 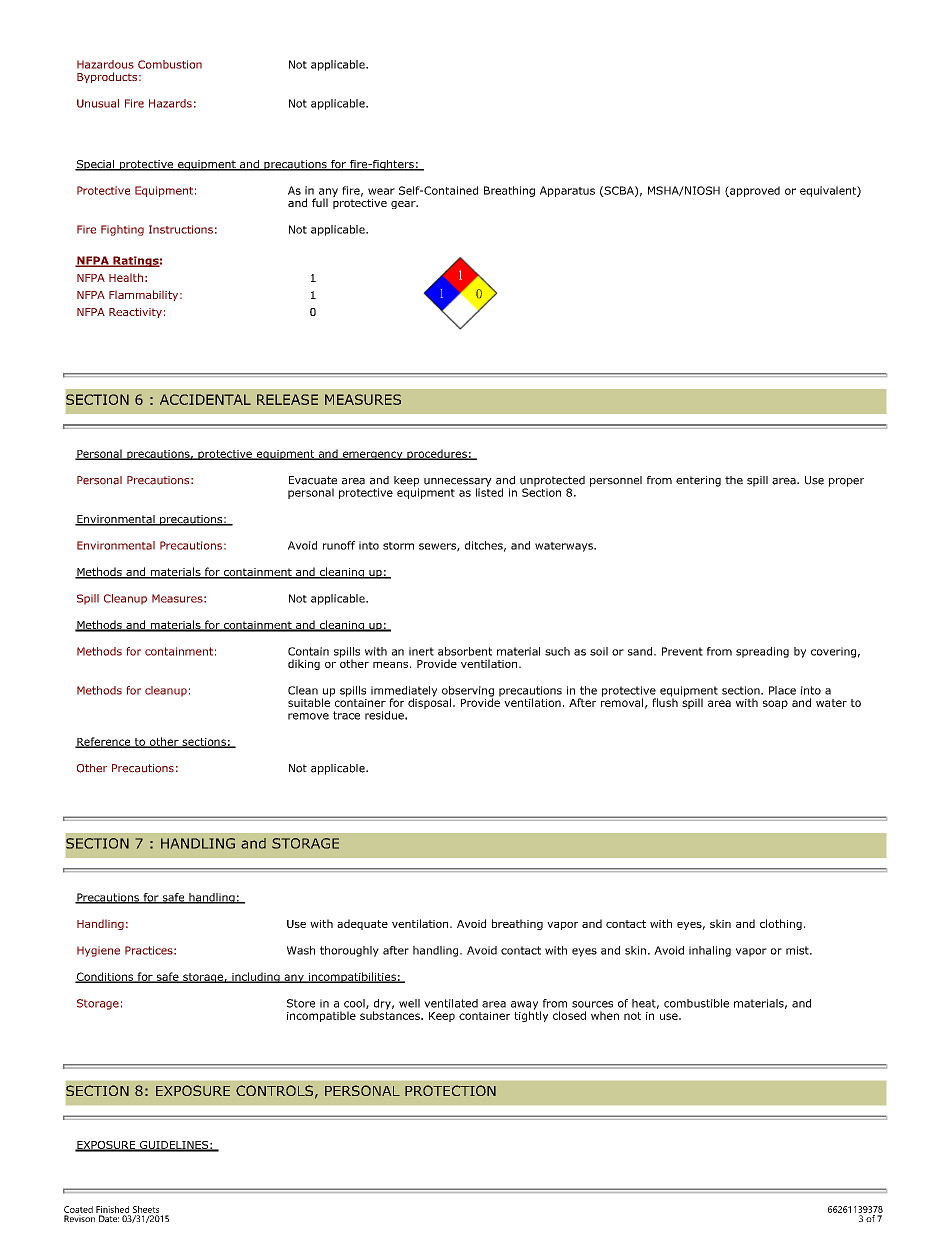 What do you see at coordinates (754, 191) in the screenshot?
I see `approved` at bounding box center [754, 191].
